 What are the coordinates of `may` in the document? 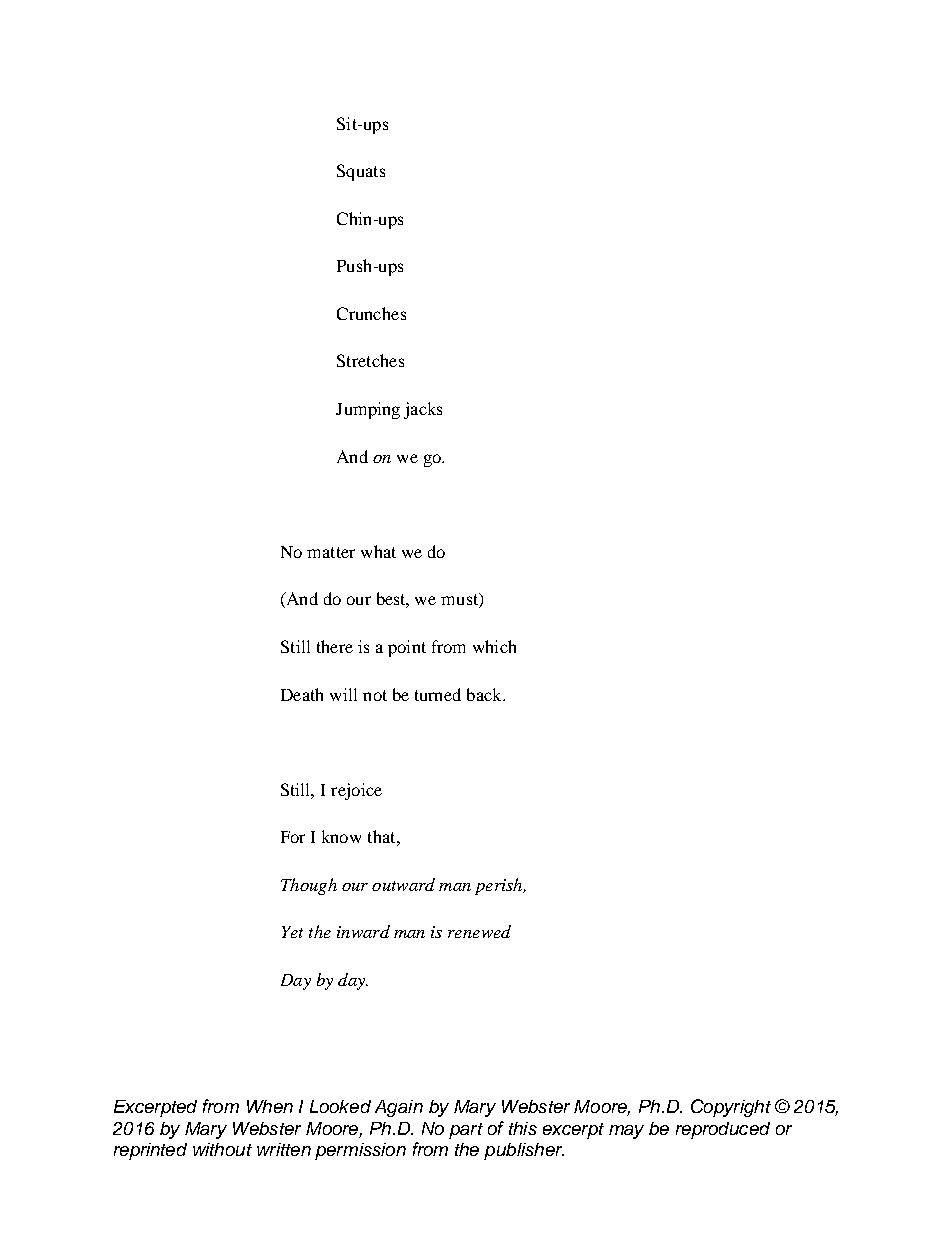 It's located at (626, 1132).
